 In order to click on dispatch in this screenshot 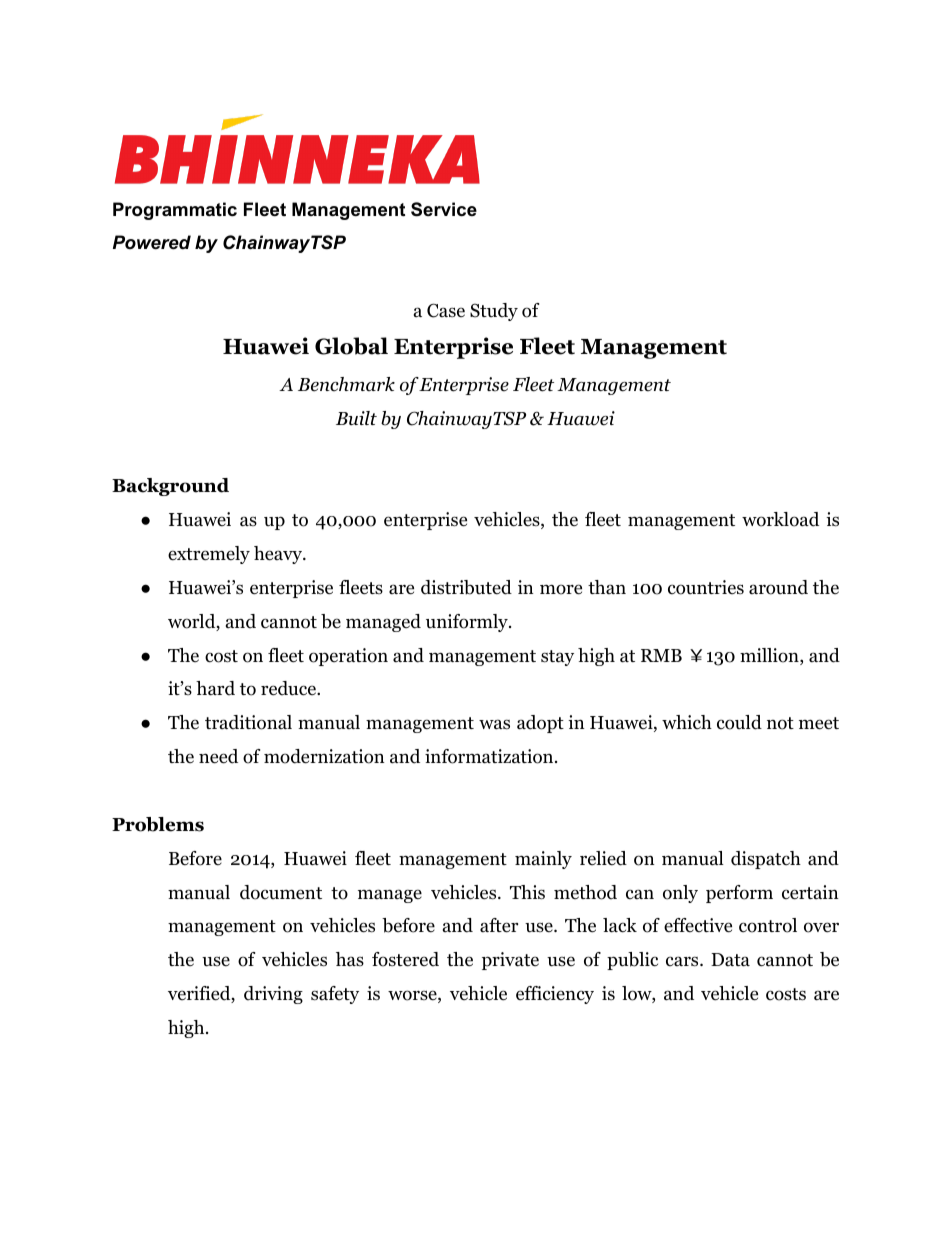, I will do `click(766, 860)`.
